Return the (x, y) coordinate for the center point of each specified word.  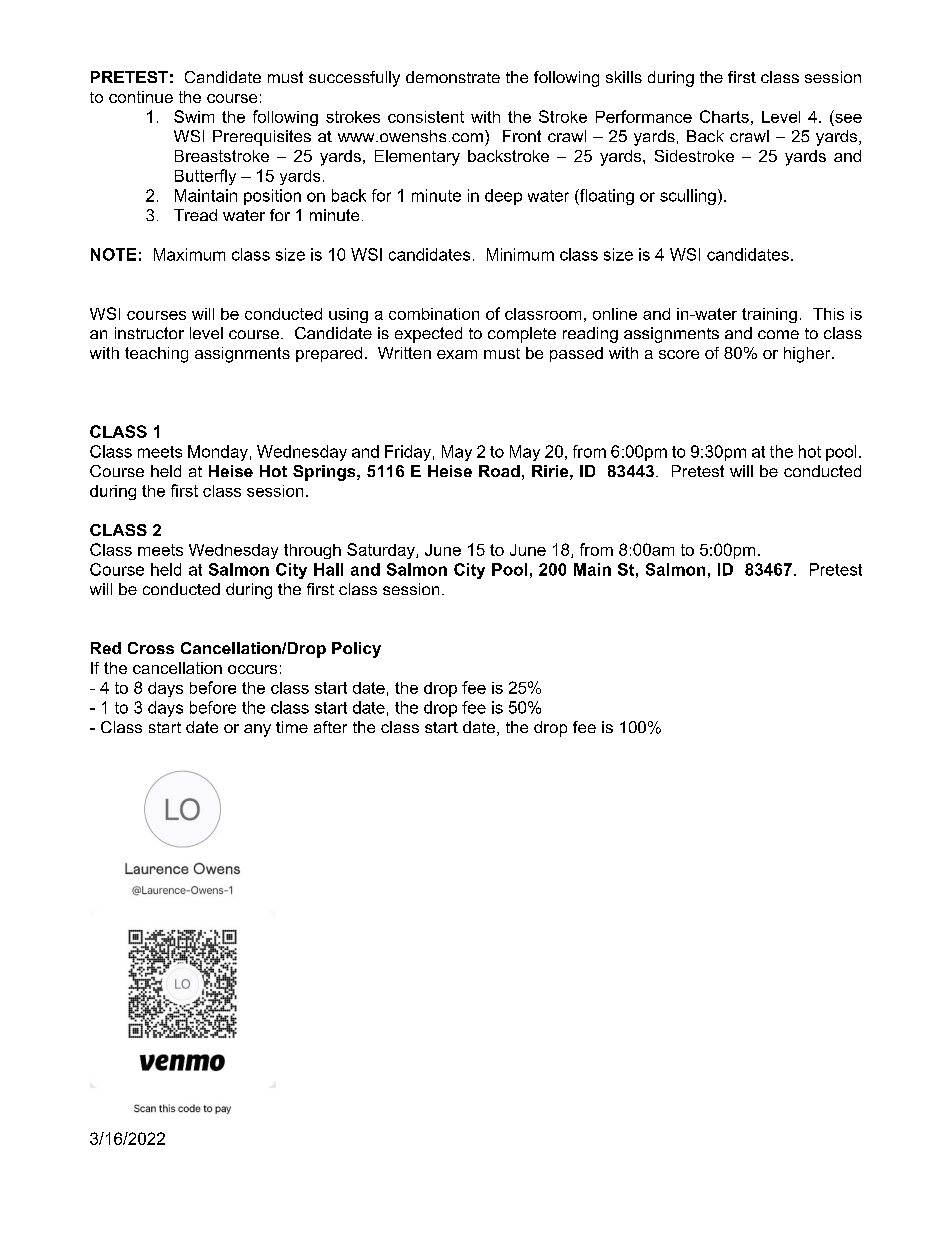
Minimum (520, 254)
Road (499, 471)
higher (808, 355)
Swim (194, 116)
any (257, 730)
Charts (724, 116)
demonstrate (453, 77)
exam (457, 354)
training (769, 315)
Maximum (189, 254)
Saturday (382, 551)
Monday (218, 453)
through (312, 551)
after (330, 727)
